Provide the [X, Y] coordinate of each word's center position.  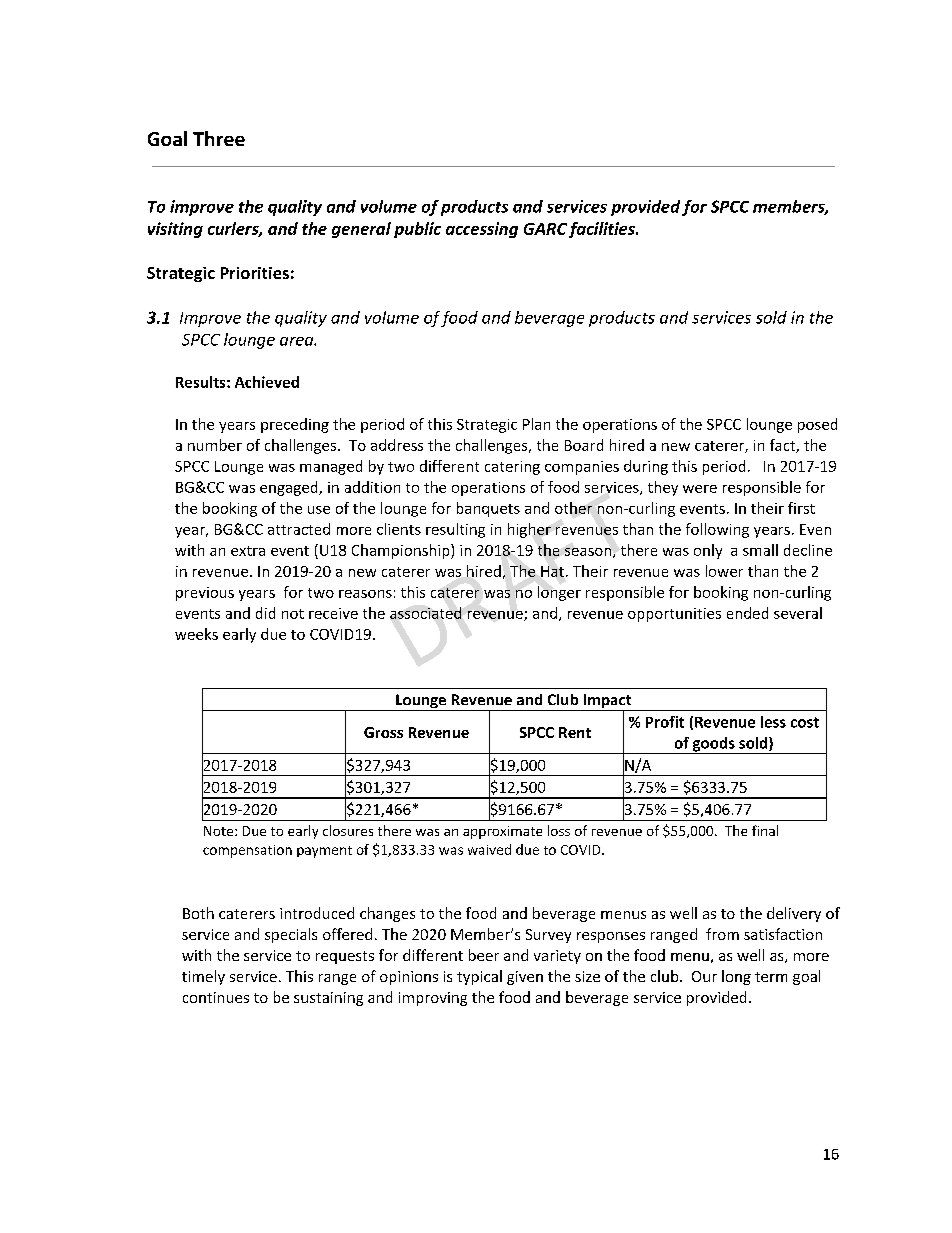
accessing [482, 230]
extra [248, 551]
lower [724, 571]
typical [479, 977]
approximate [502, 832]
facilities [603, 230]
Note [220, 831]
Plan [536, 424]
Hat [552, 571]
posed [817, 425]
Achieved [267, 382]
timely [203, 977]
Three [219, 138]
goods [713, 745]
